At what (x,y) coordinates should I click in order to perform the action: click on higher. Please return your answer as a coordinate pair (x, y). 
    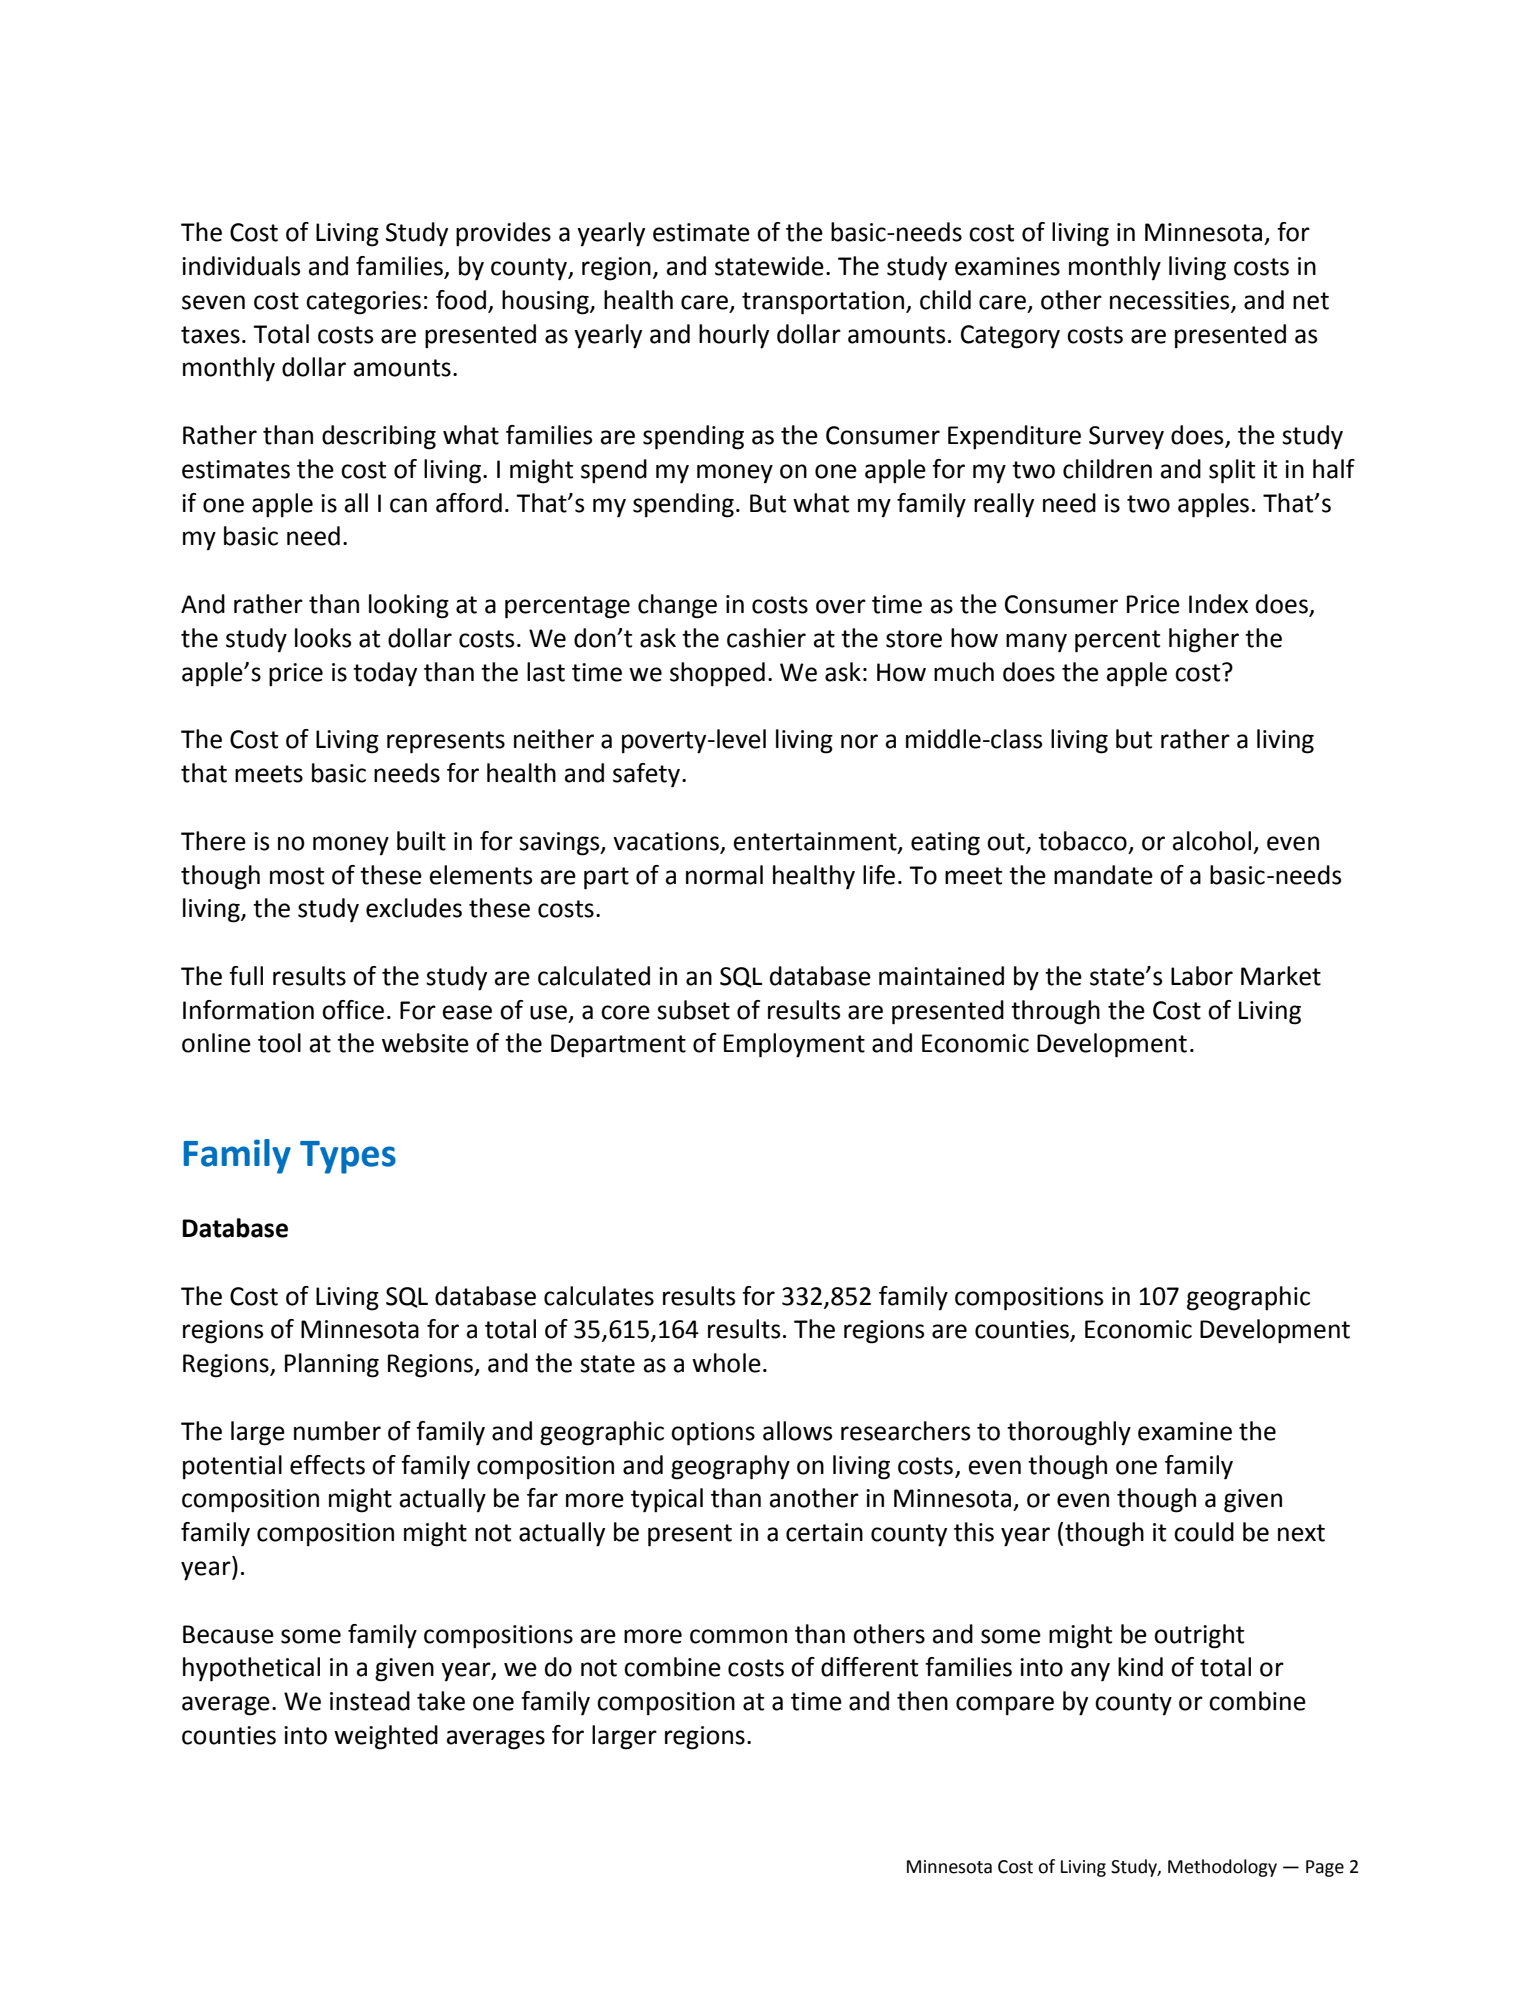
    Looking at the image, I should click on (1204, 640).
